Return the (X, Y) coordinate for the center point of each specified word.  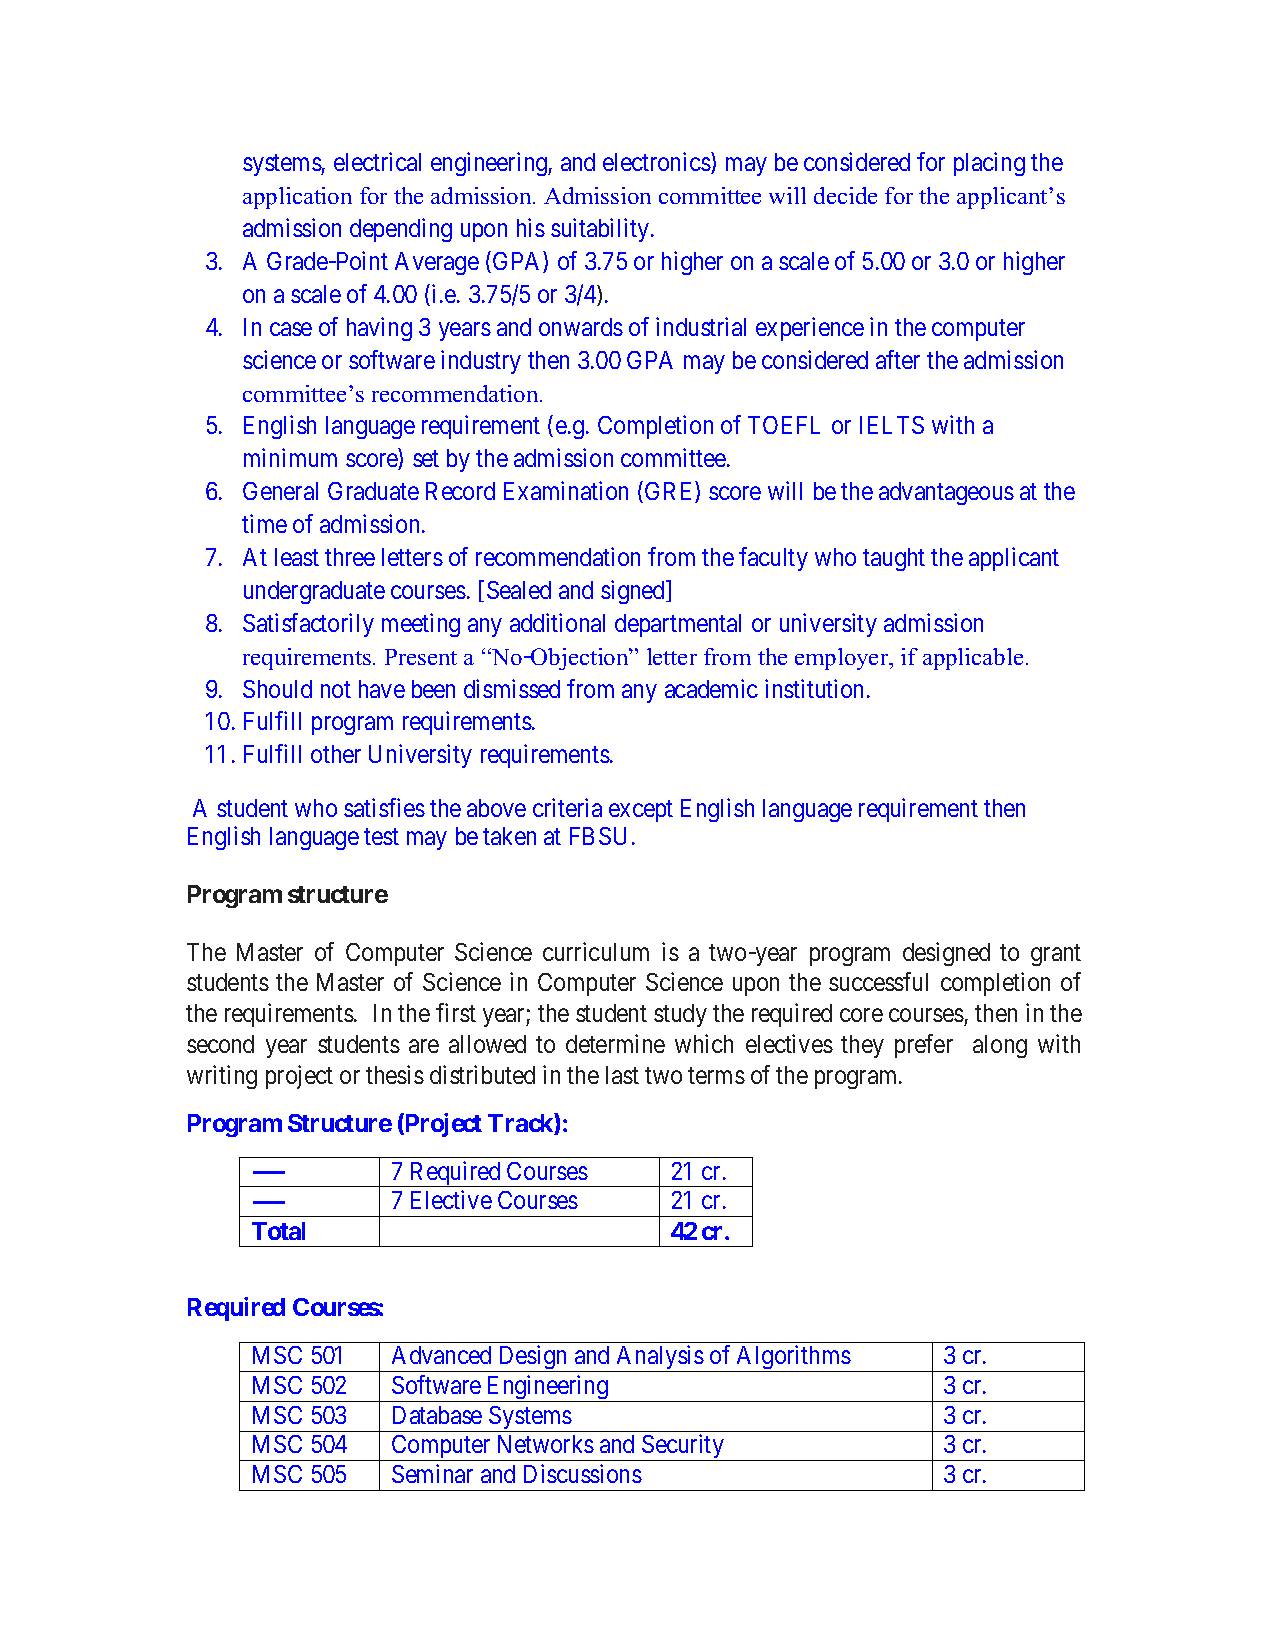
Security (683, 1448)
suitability (601, 230)
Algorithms (793, 1359)
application (297, 198)
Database (437, 1415)
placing (989, 164)
